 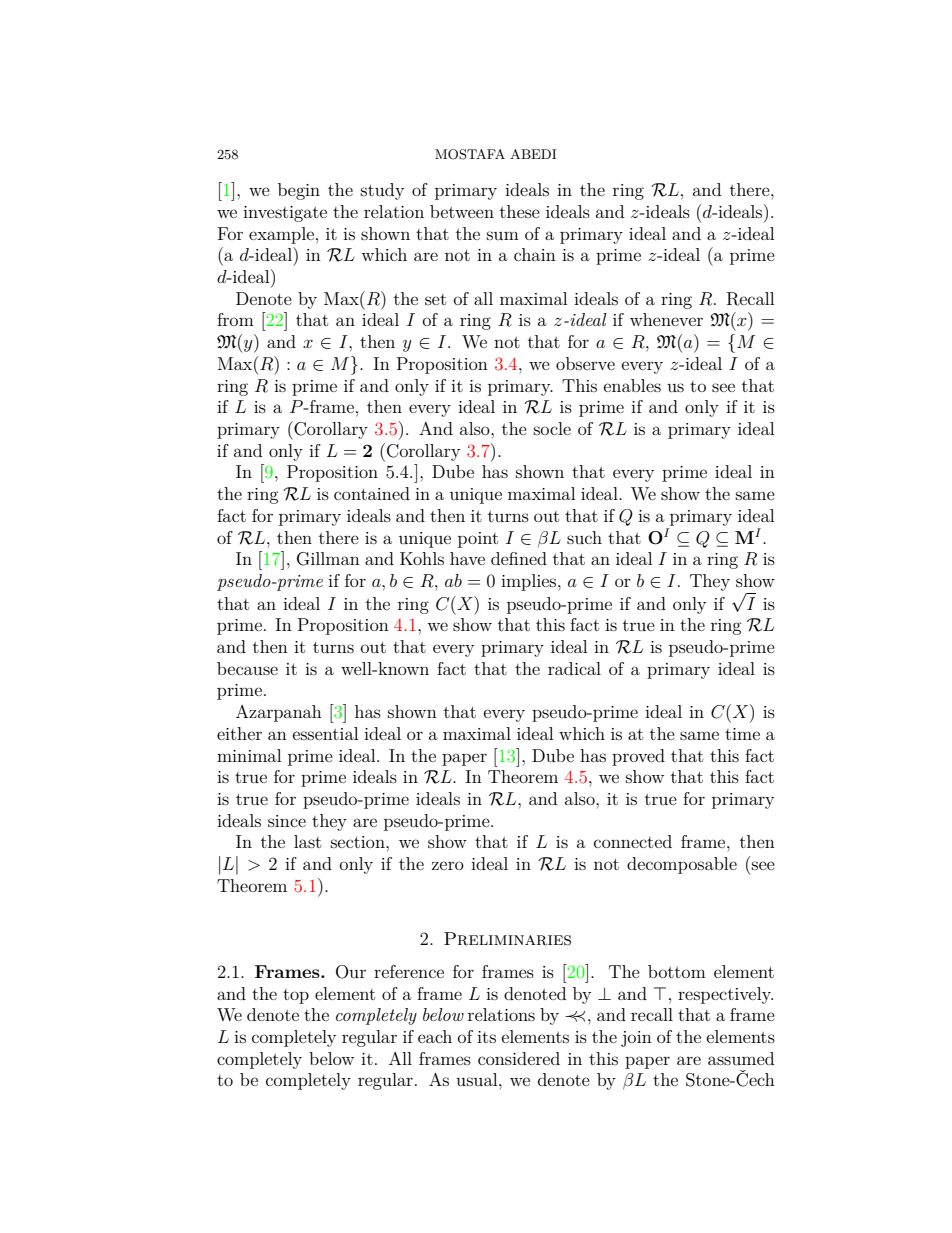 What do you see at coordinates (632, 385) in the page?
I see `enables` at bounding box center [632, 385].
